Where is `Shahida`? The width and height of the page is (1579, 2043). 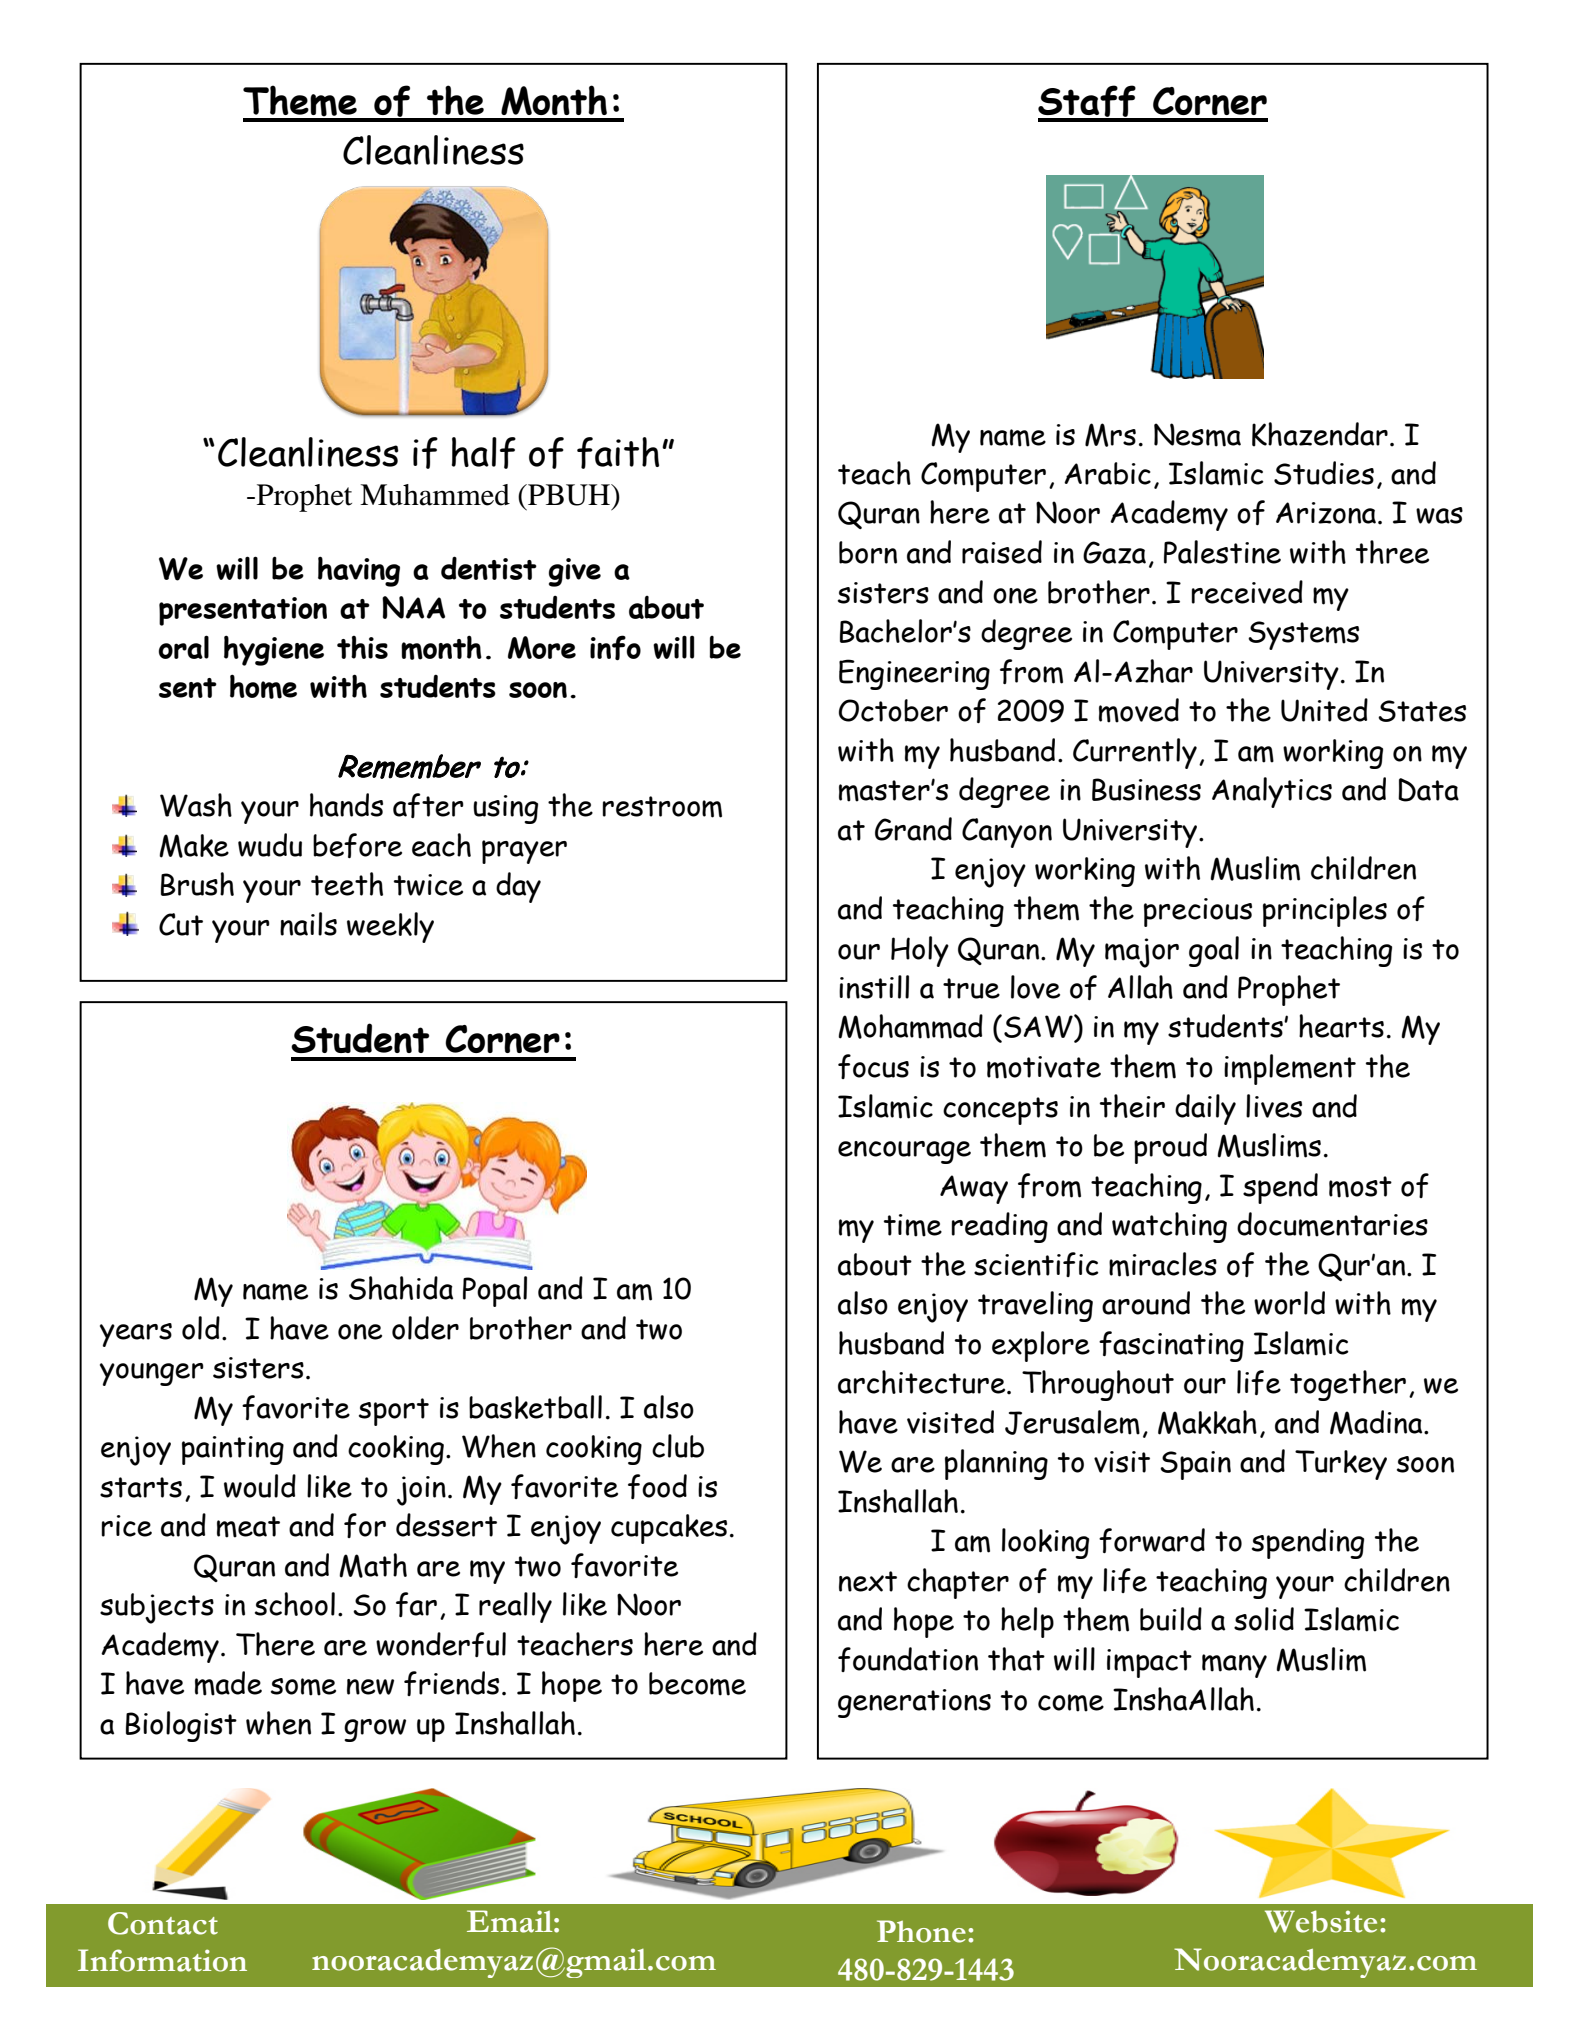
Shahida is located at coordinates (401, 1288).
